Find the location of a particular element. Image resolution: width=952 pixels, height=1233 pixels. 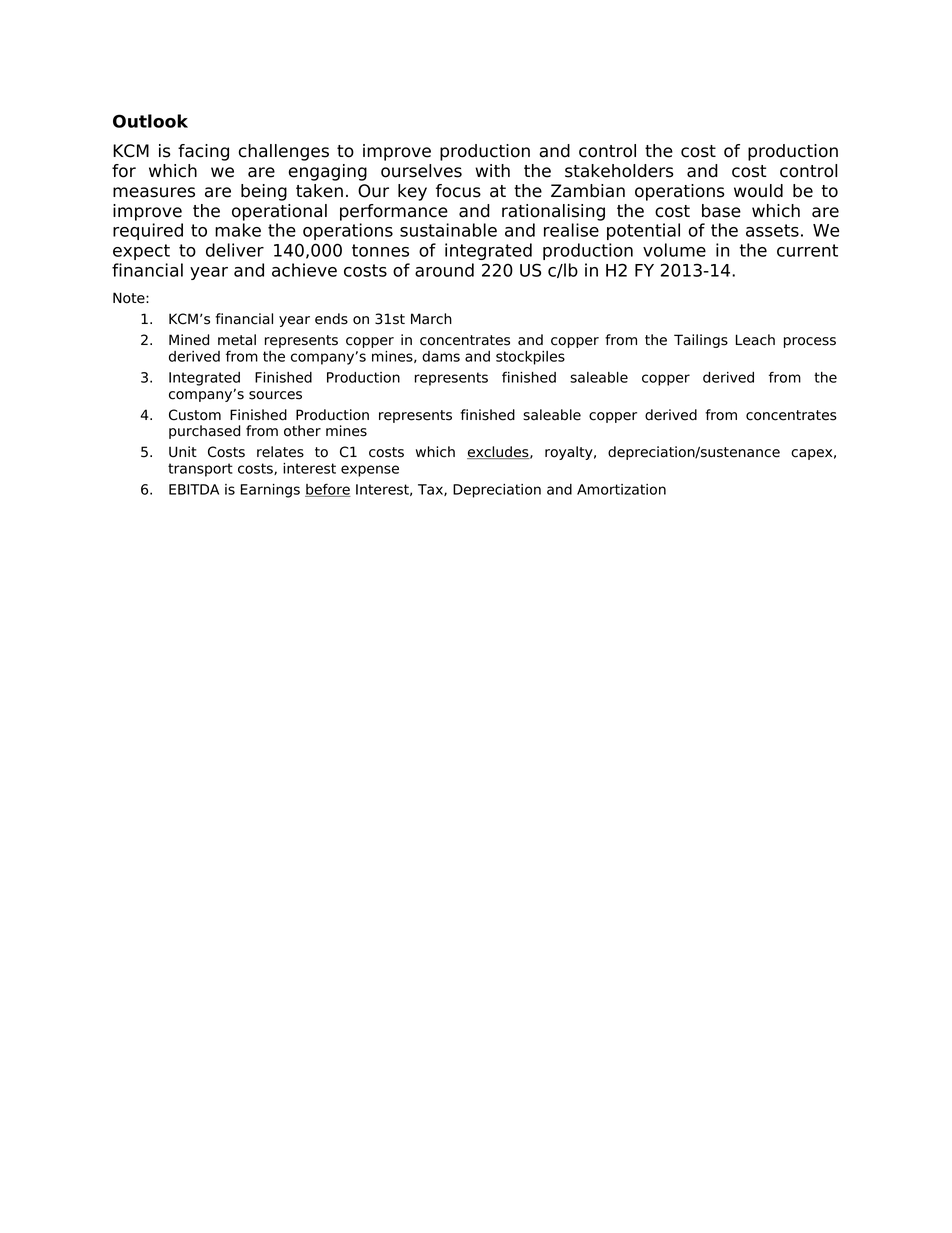

stakeholders is located at coordinates (619, 171).
